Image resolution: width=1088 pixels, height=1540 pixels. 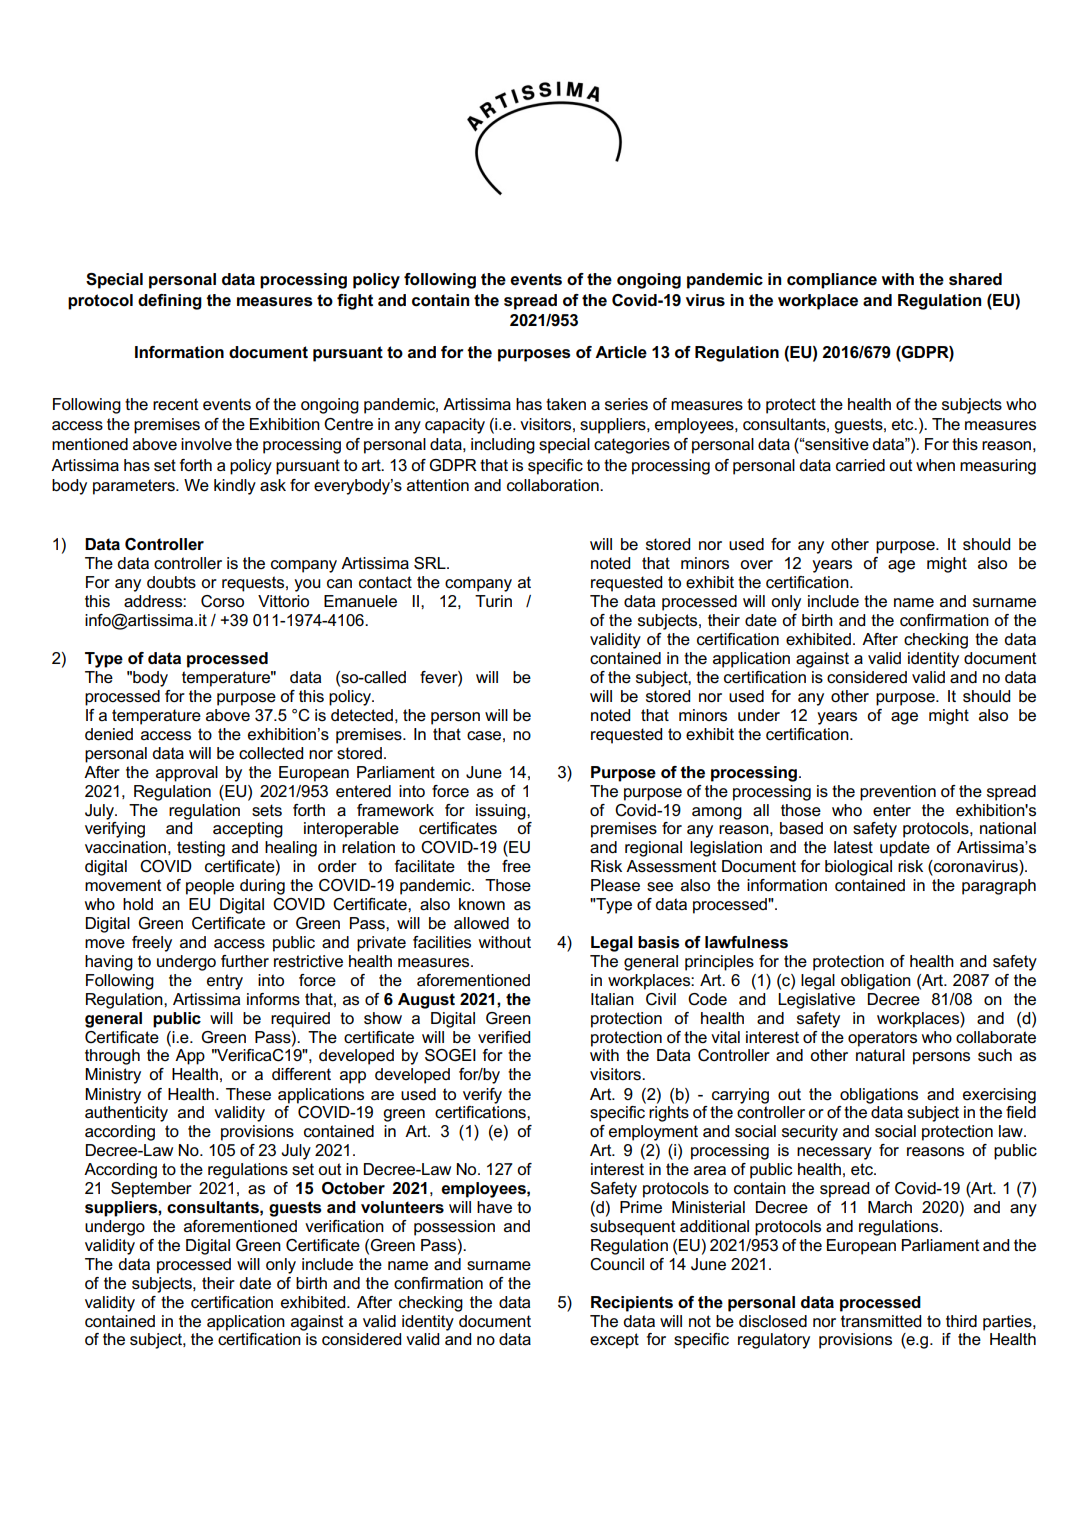 I want to click on Corso, so click(x=222, y=601).
